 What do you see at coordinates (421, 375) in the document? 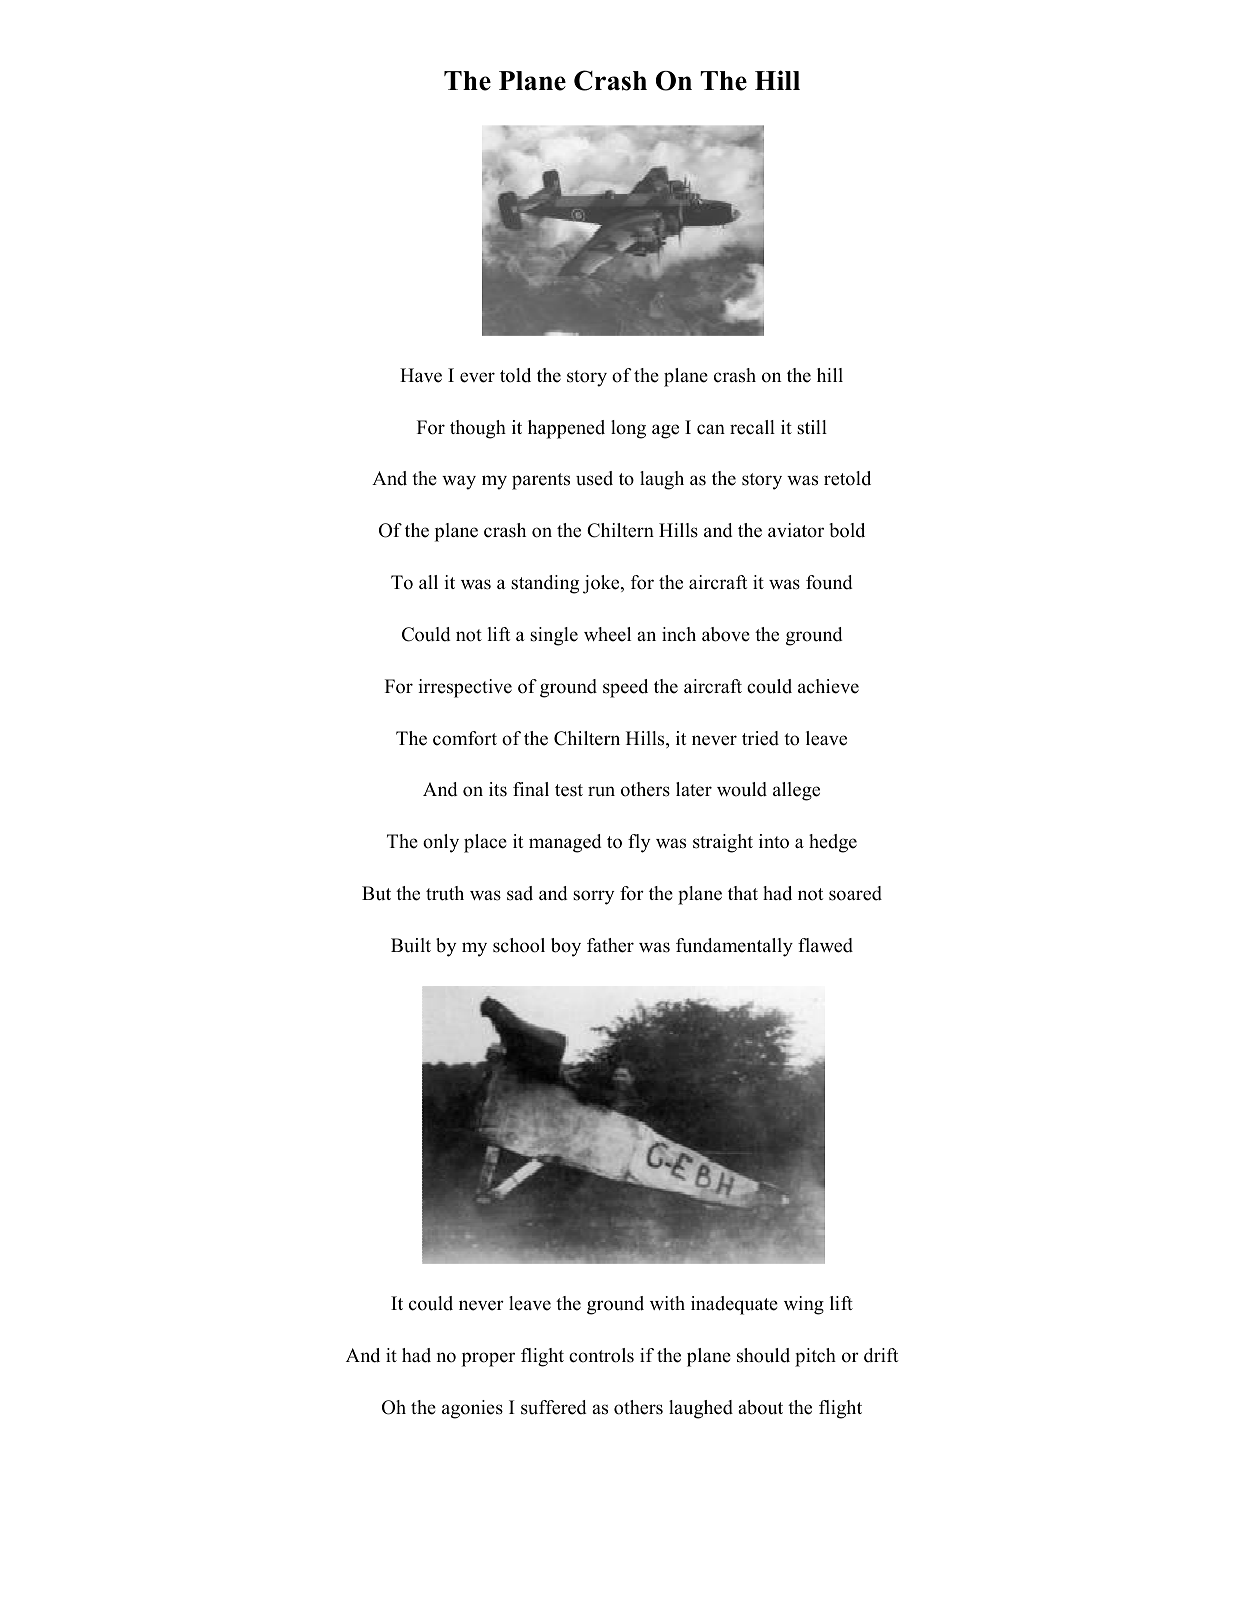
I see `Have` at bounding box center [421, 375].
